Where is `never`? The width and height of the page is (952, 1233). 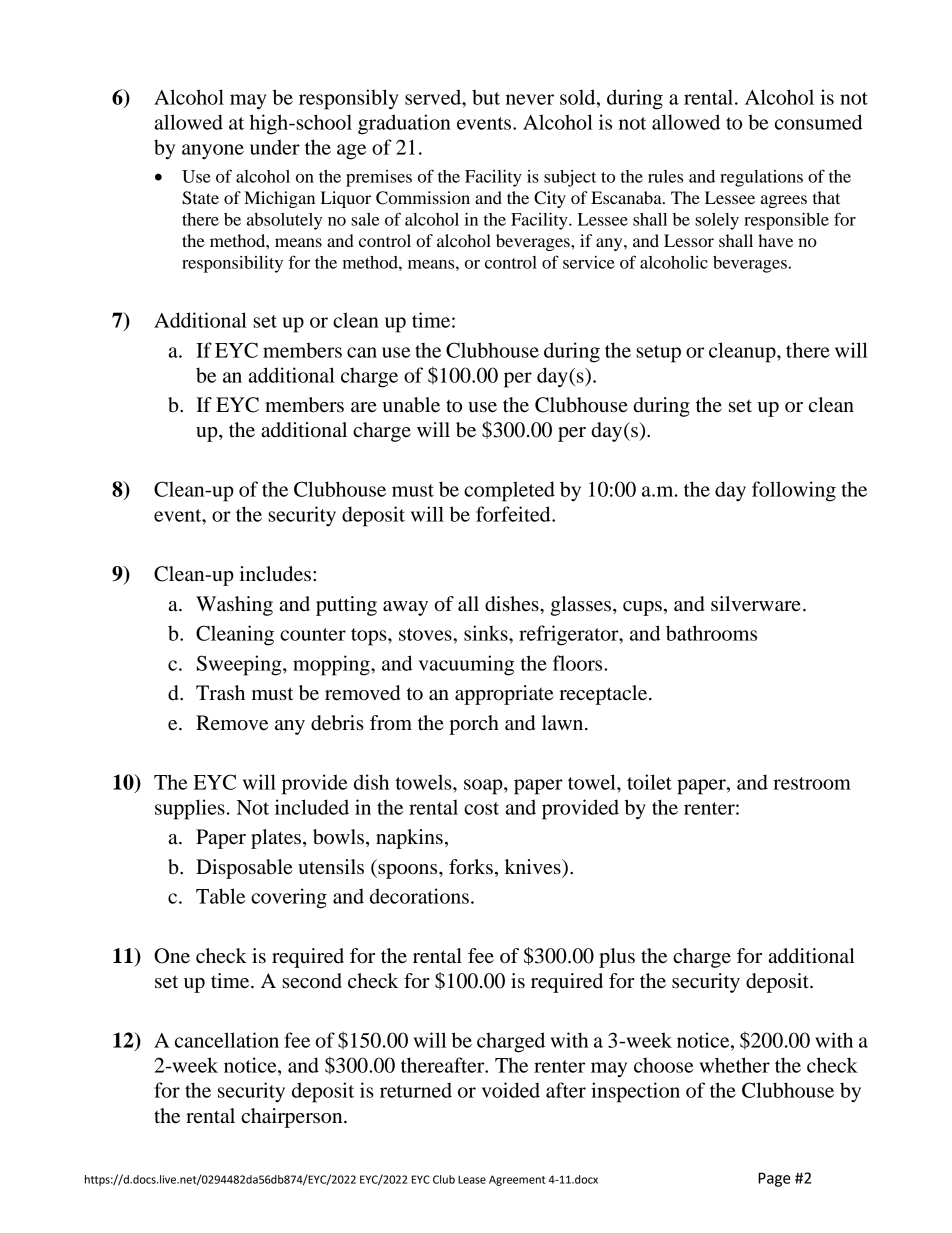 never is located at coordinates (530, 99).
